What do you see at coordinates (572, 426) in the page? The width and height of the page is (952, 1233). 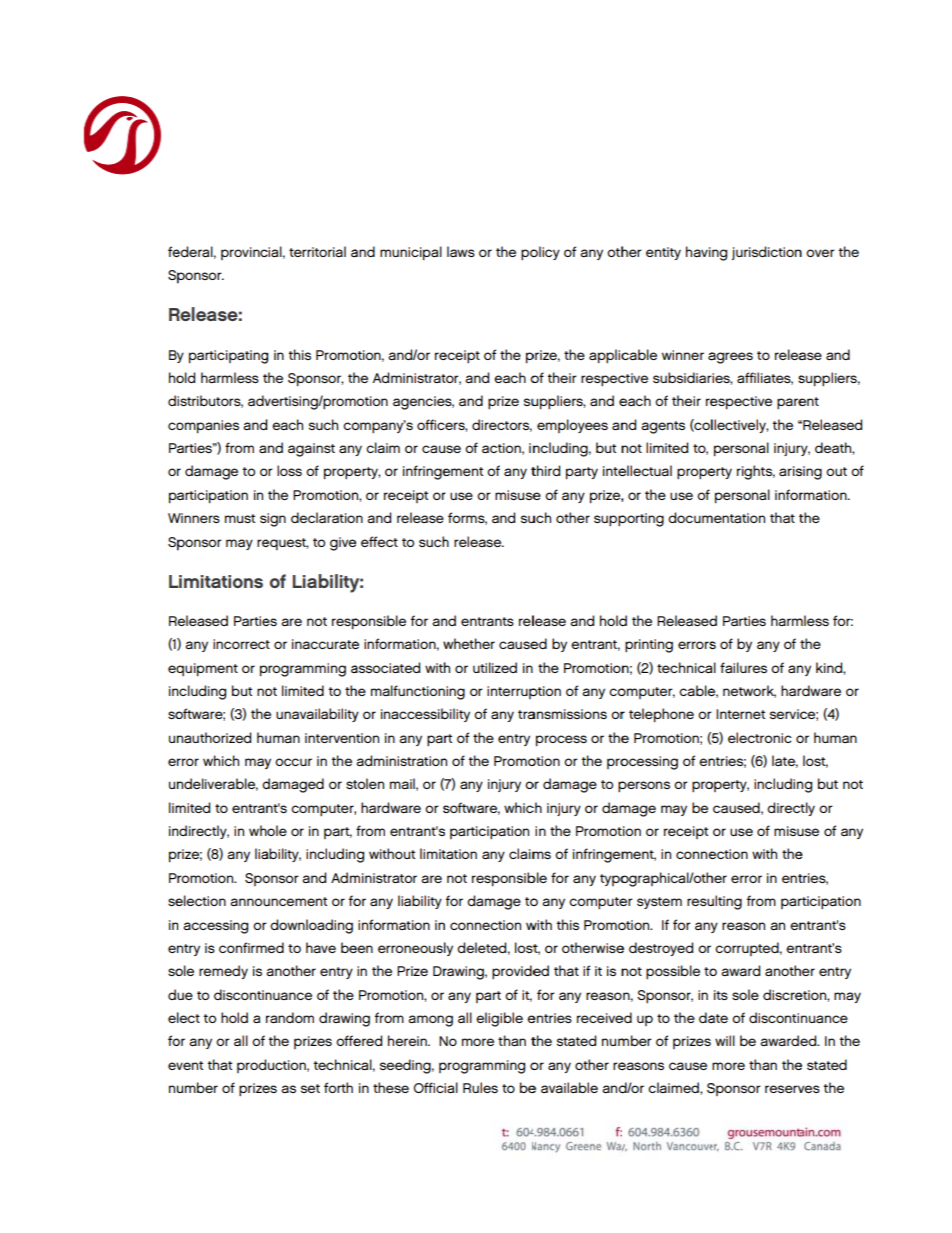 I see `employees` at bounding box center [572, 426].
